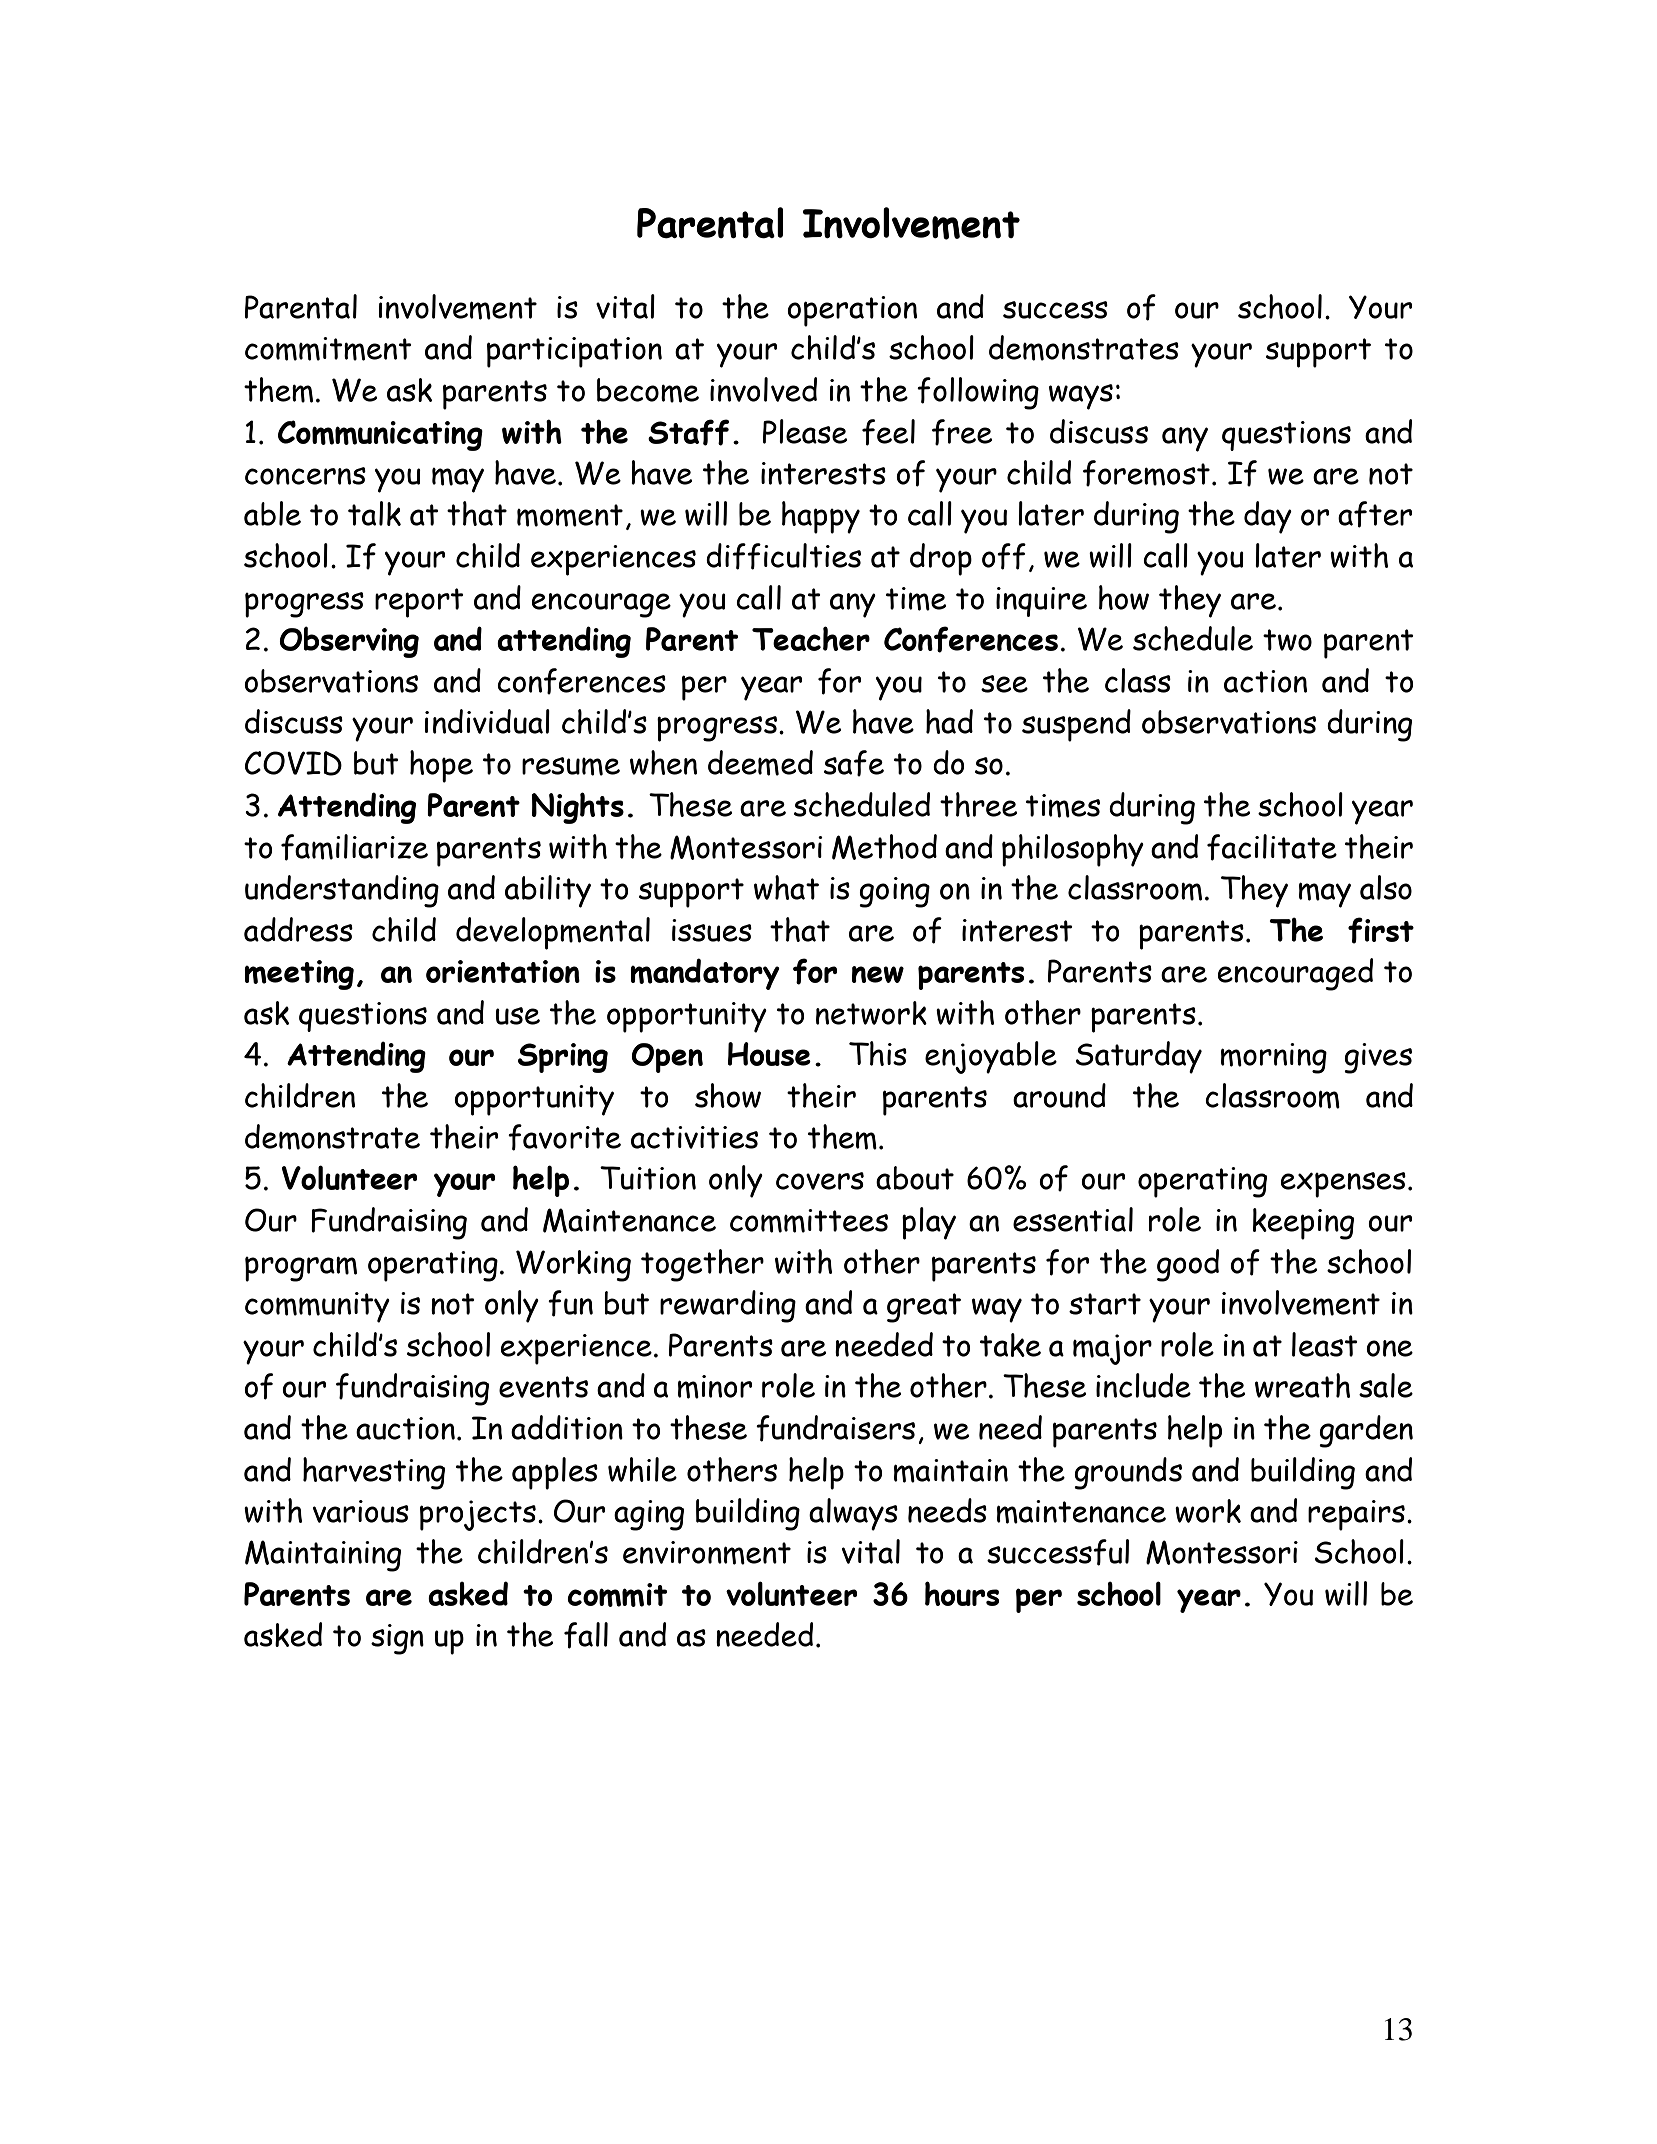 This screenshot has height=2144, width=1657. Describe the element at coordinates (962, 1593) in the screenshot. I see `hours` at that location.
